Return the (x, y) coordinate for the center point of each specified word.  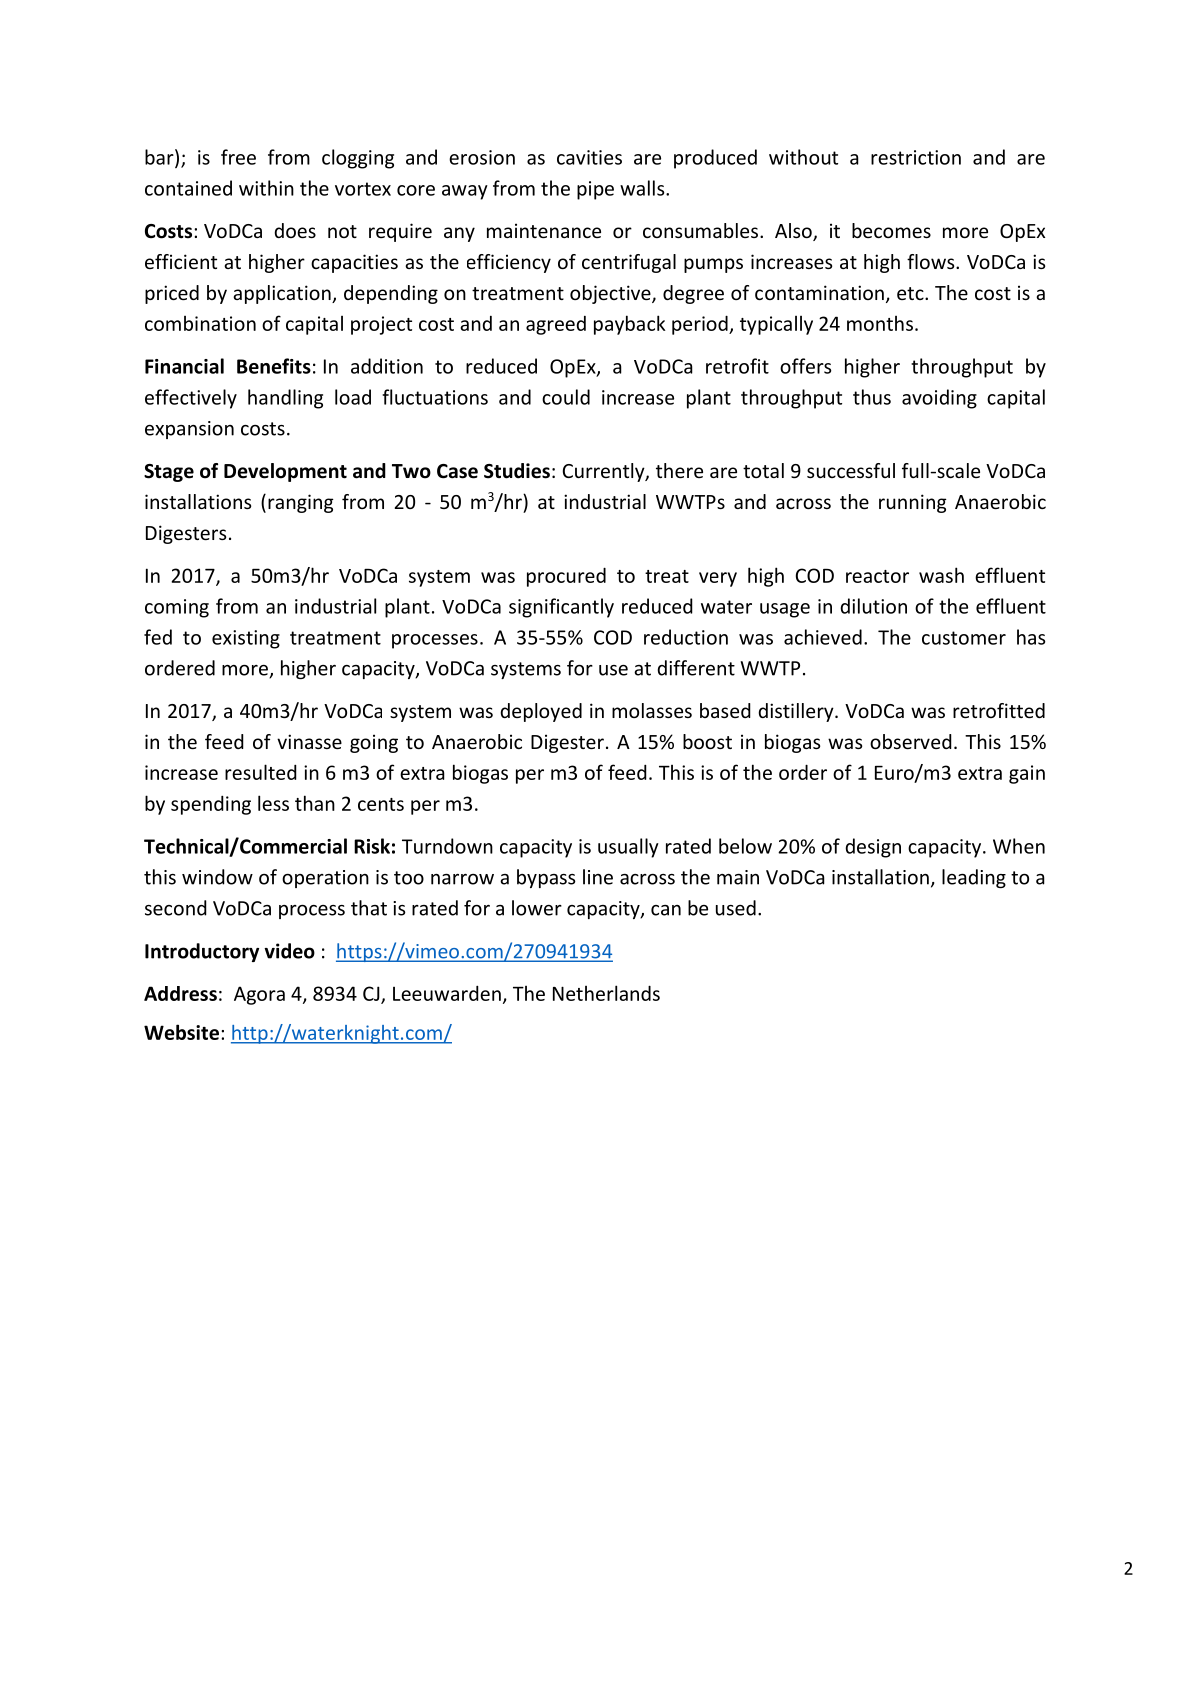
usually (628, 848)
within (266, 188)
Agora (259, 995)
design (873, 848)
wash (941, 575)
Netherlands (606, 993)
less (273, 803)
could (566, 397)
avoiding (939, 399)
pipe (595, 190)
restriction (916, 157)
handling (285, 399)
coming (177, 608)
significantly (561, 608)
